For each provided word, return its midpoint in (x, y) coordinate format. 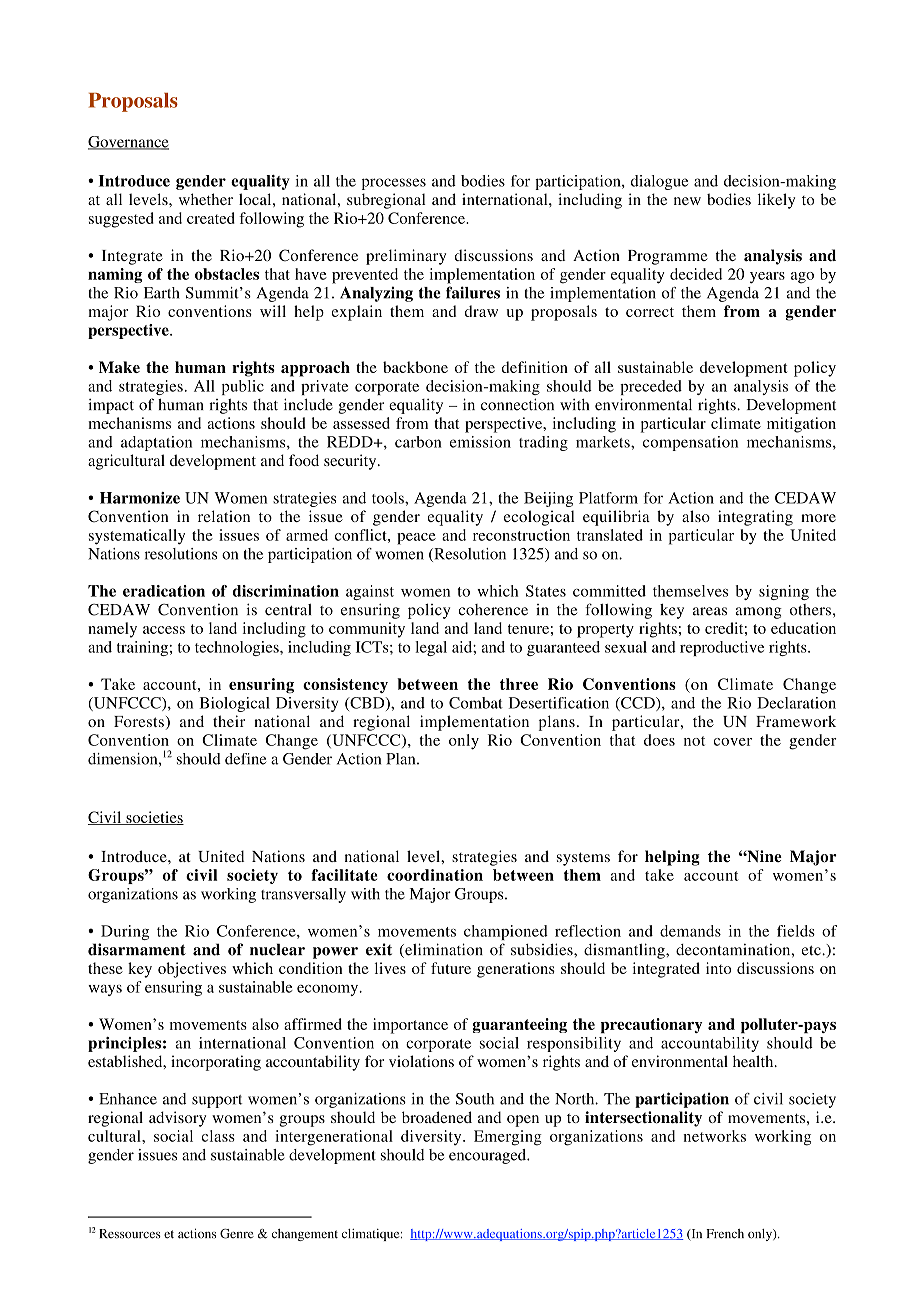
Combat (476, 703)
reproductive (722, 648)
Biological (235, 704)
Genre (237, 1234)
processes (394, 184)
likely (776, 201)
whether (206, 199)
